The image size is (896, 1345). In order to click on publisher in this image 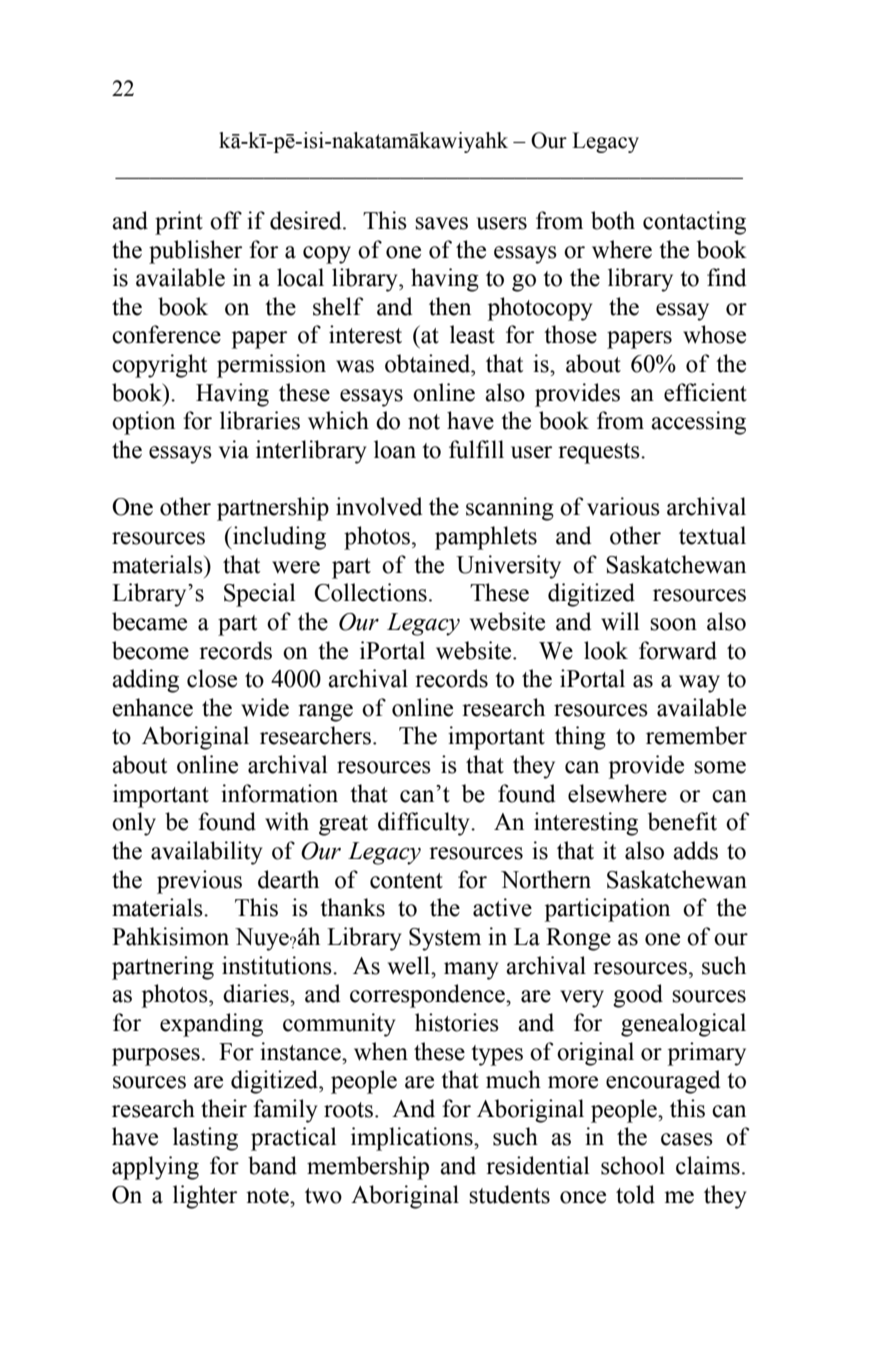, I will do `click(195, 252)`.
